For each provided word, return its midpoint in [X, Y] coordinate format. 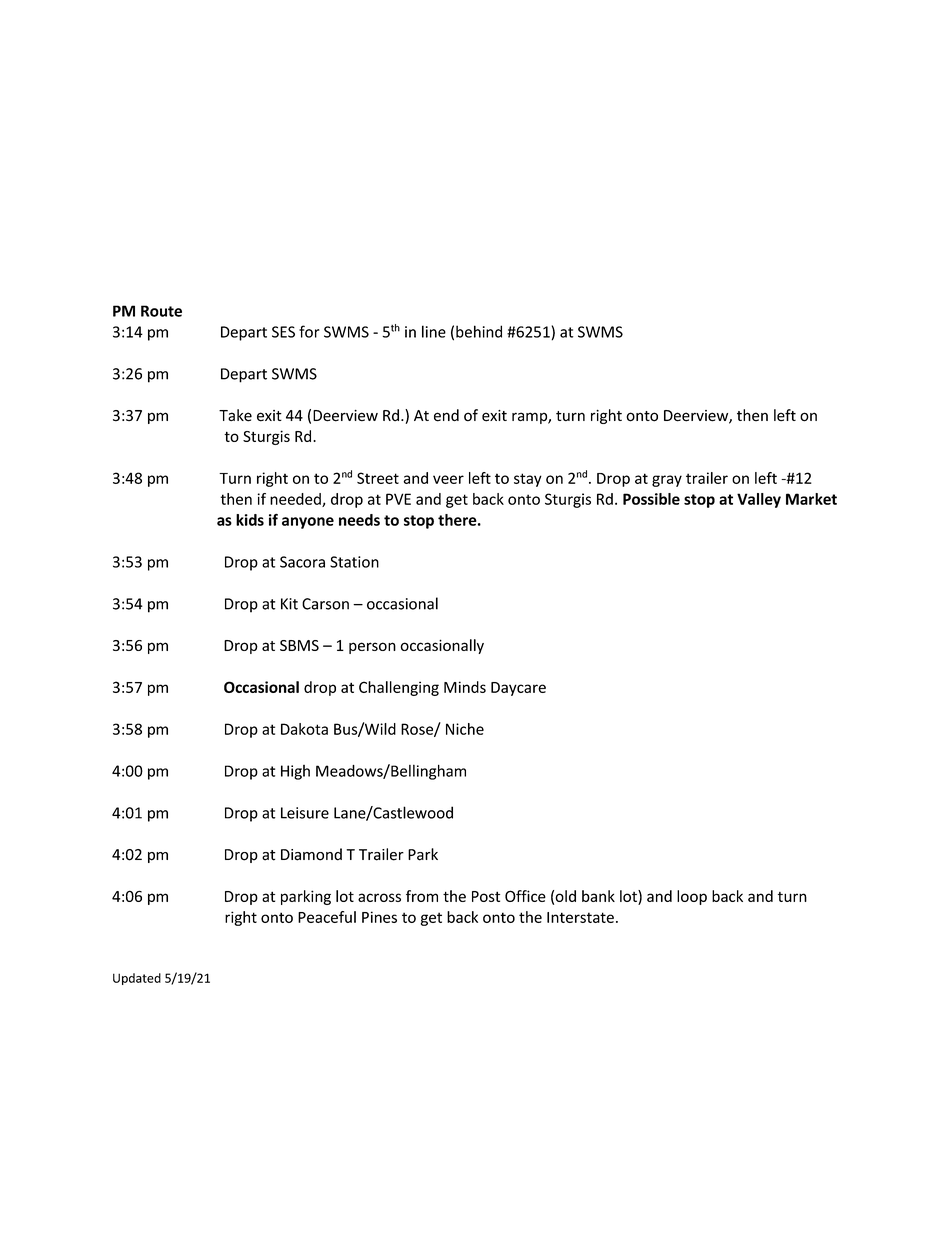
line [434, 331]
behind [479, 331]
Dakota [304, 729]
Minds [465, 687]
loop [692, 897]
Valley [759, 500]
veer [448, 479]
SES [283, 332]
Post [486, 896]
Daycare [518, 689]
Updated [137, 979]
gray [667, 481]
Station [354, 562]
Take [235, 415]
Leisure [305, 813]
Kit [289, 604]
